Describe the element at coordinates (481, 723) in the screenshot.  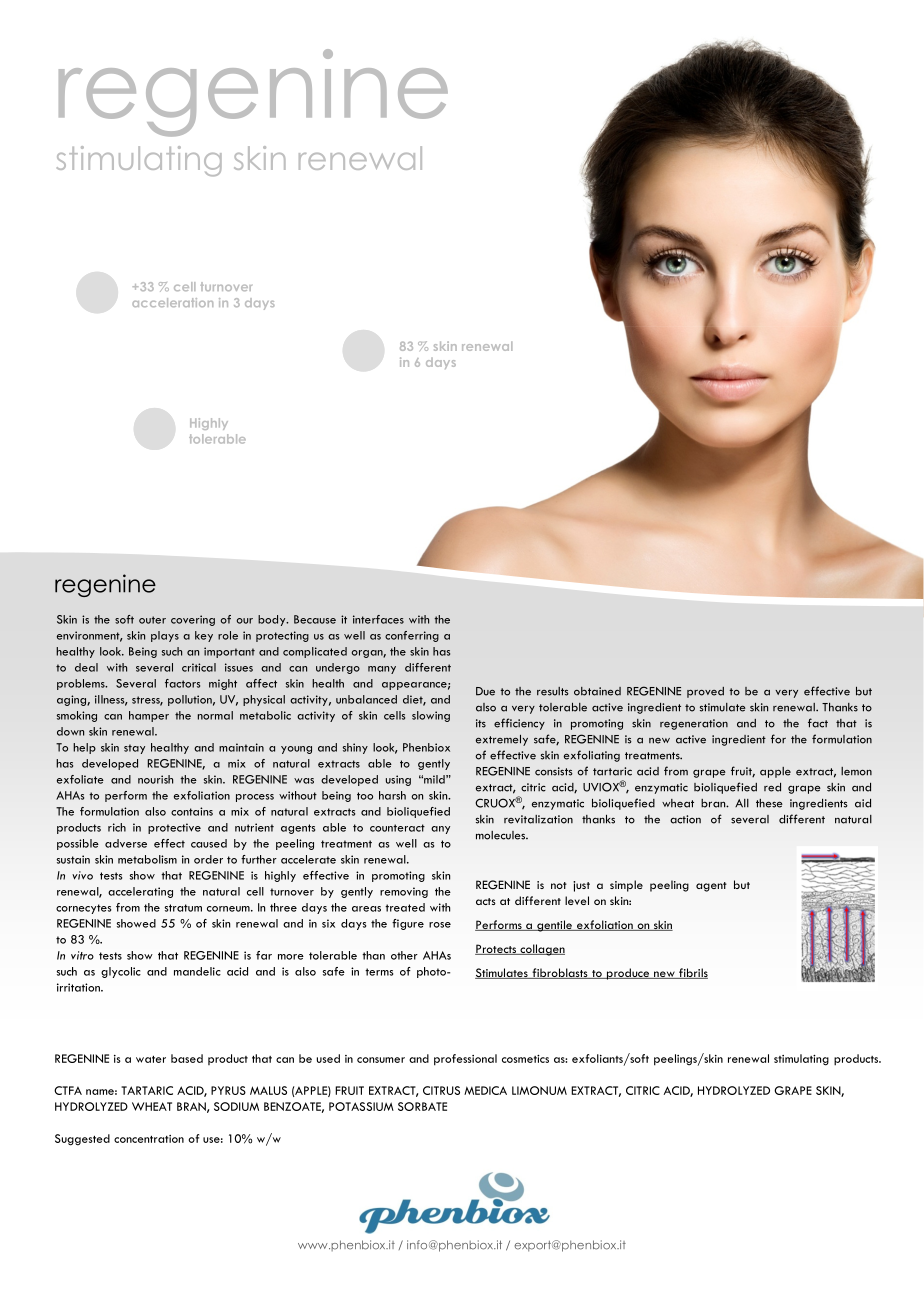
I see `its` at that location.
